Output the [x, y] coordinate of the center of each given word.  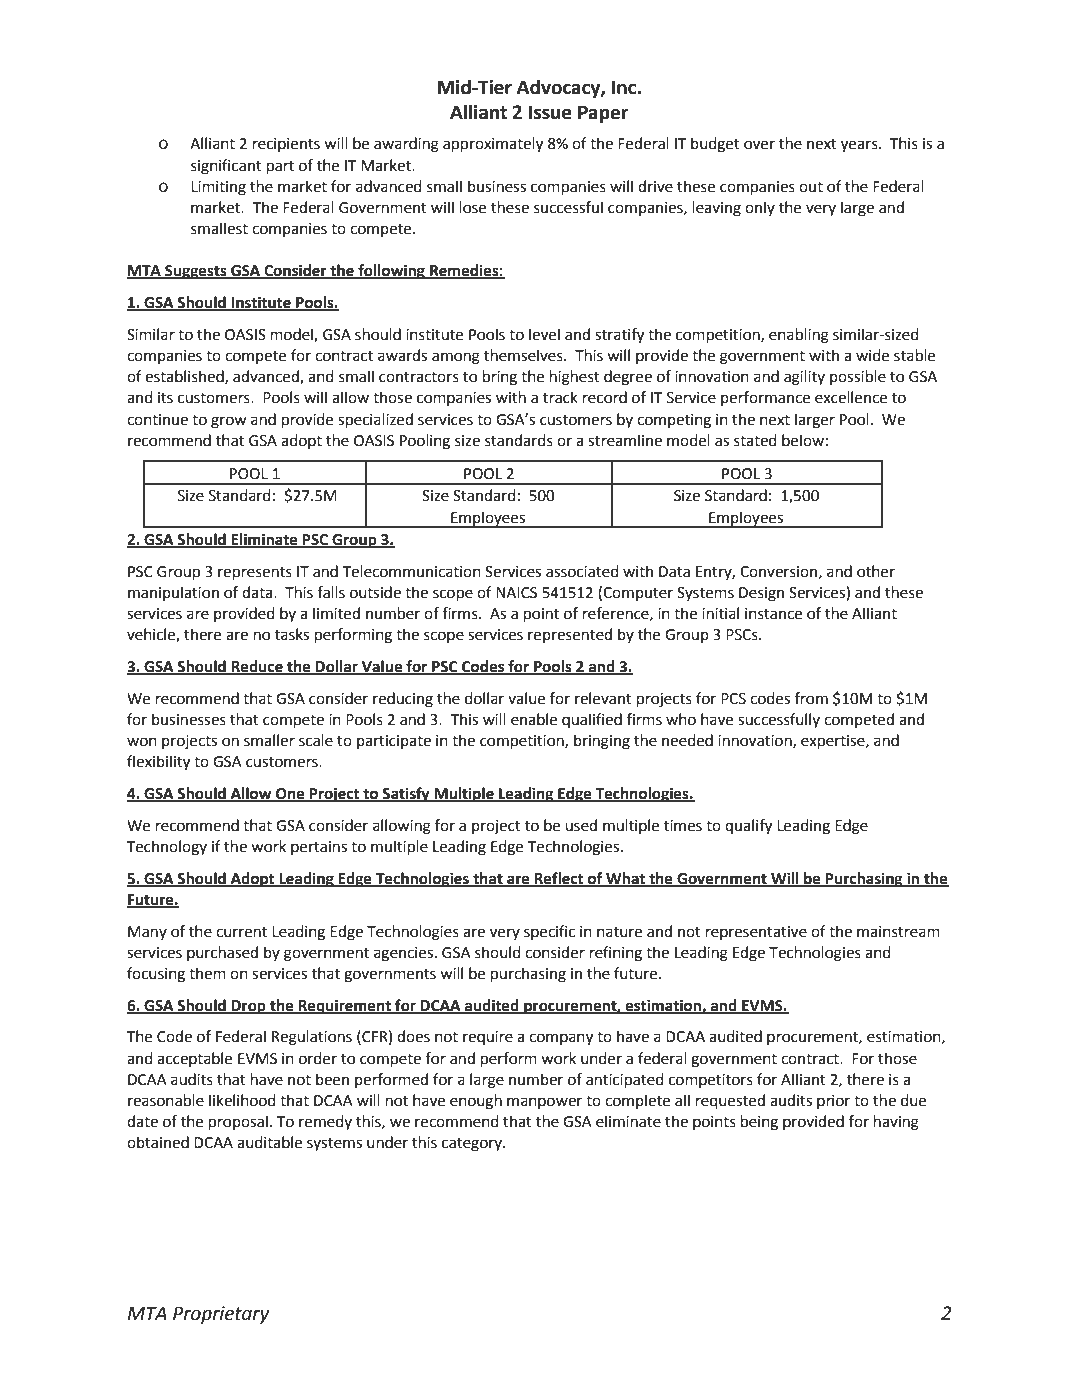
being [759, 1123]
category [473, 1145]
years [860, 146]
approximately [493, 145]
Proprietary [221, 1315]
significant [226, 167]
